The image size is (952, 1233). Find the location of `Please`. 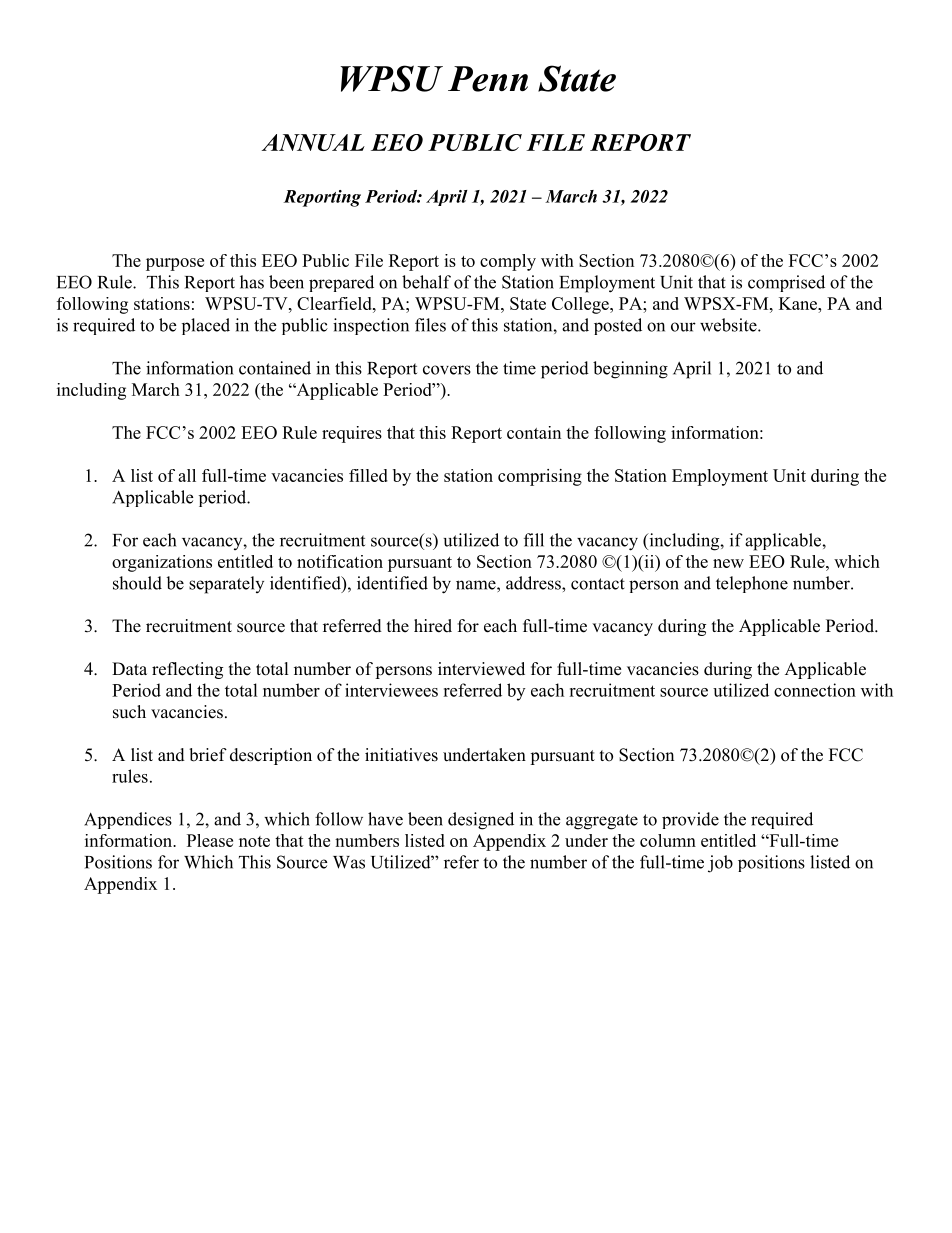

Please is located at coordinates (210, 840).
